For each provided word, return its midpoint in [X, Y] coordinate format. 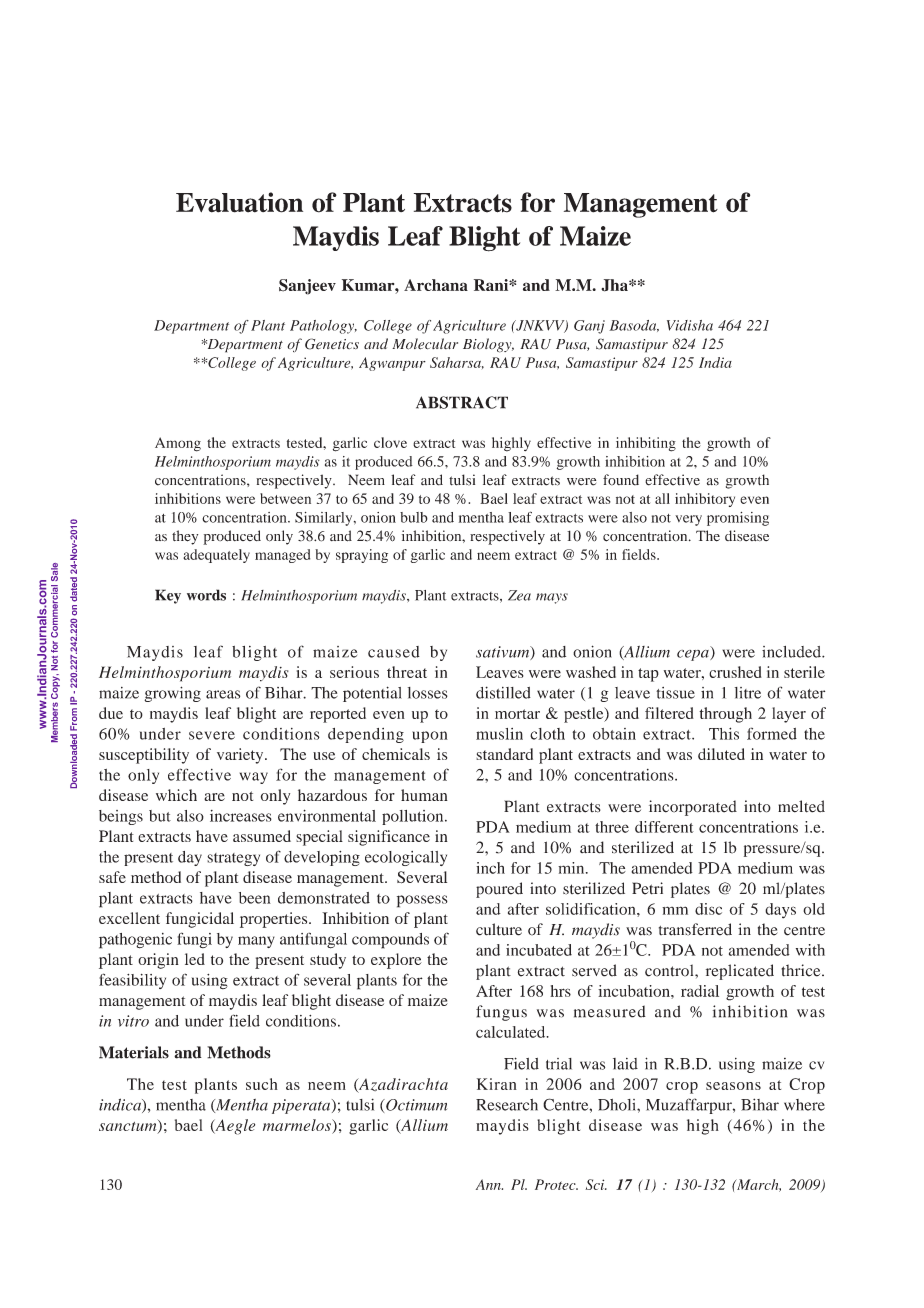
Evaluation [239, 202]
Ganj [589, 327]
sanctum [129, 1126]
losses [428, 693]
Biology [488, 345]
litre [748, 693]
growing [172, 694]
